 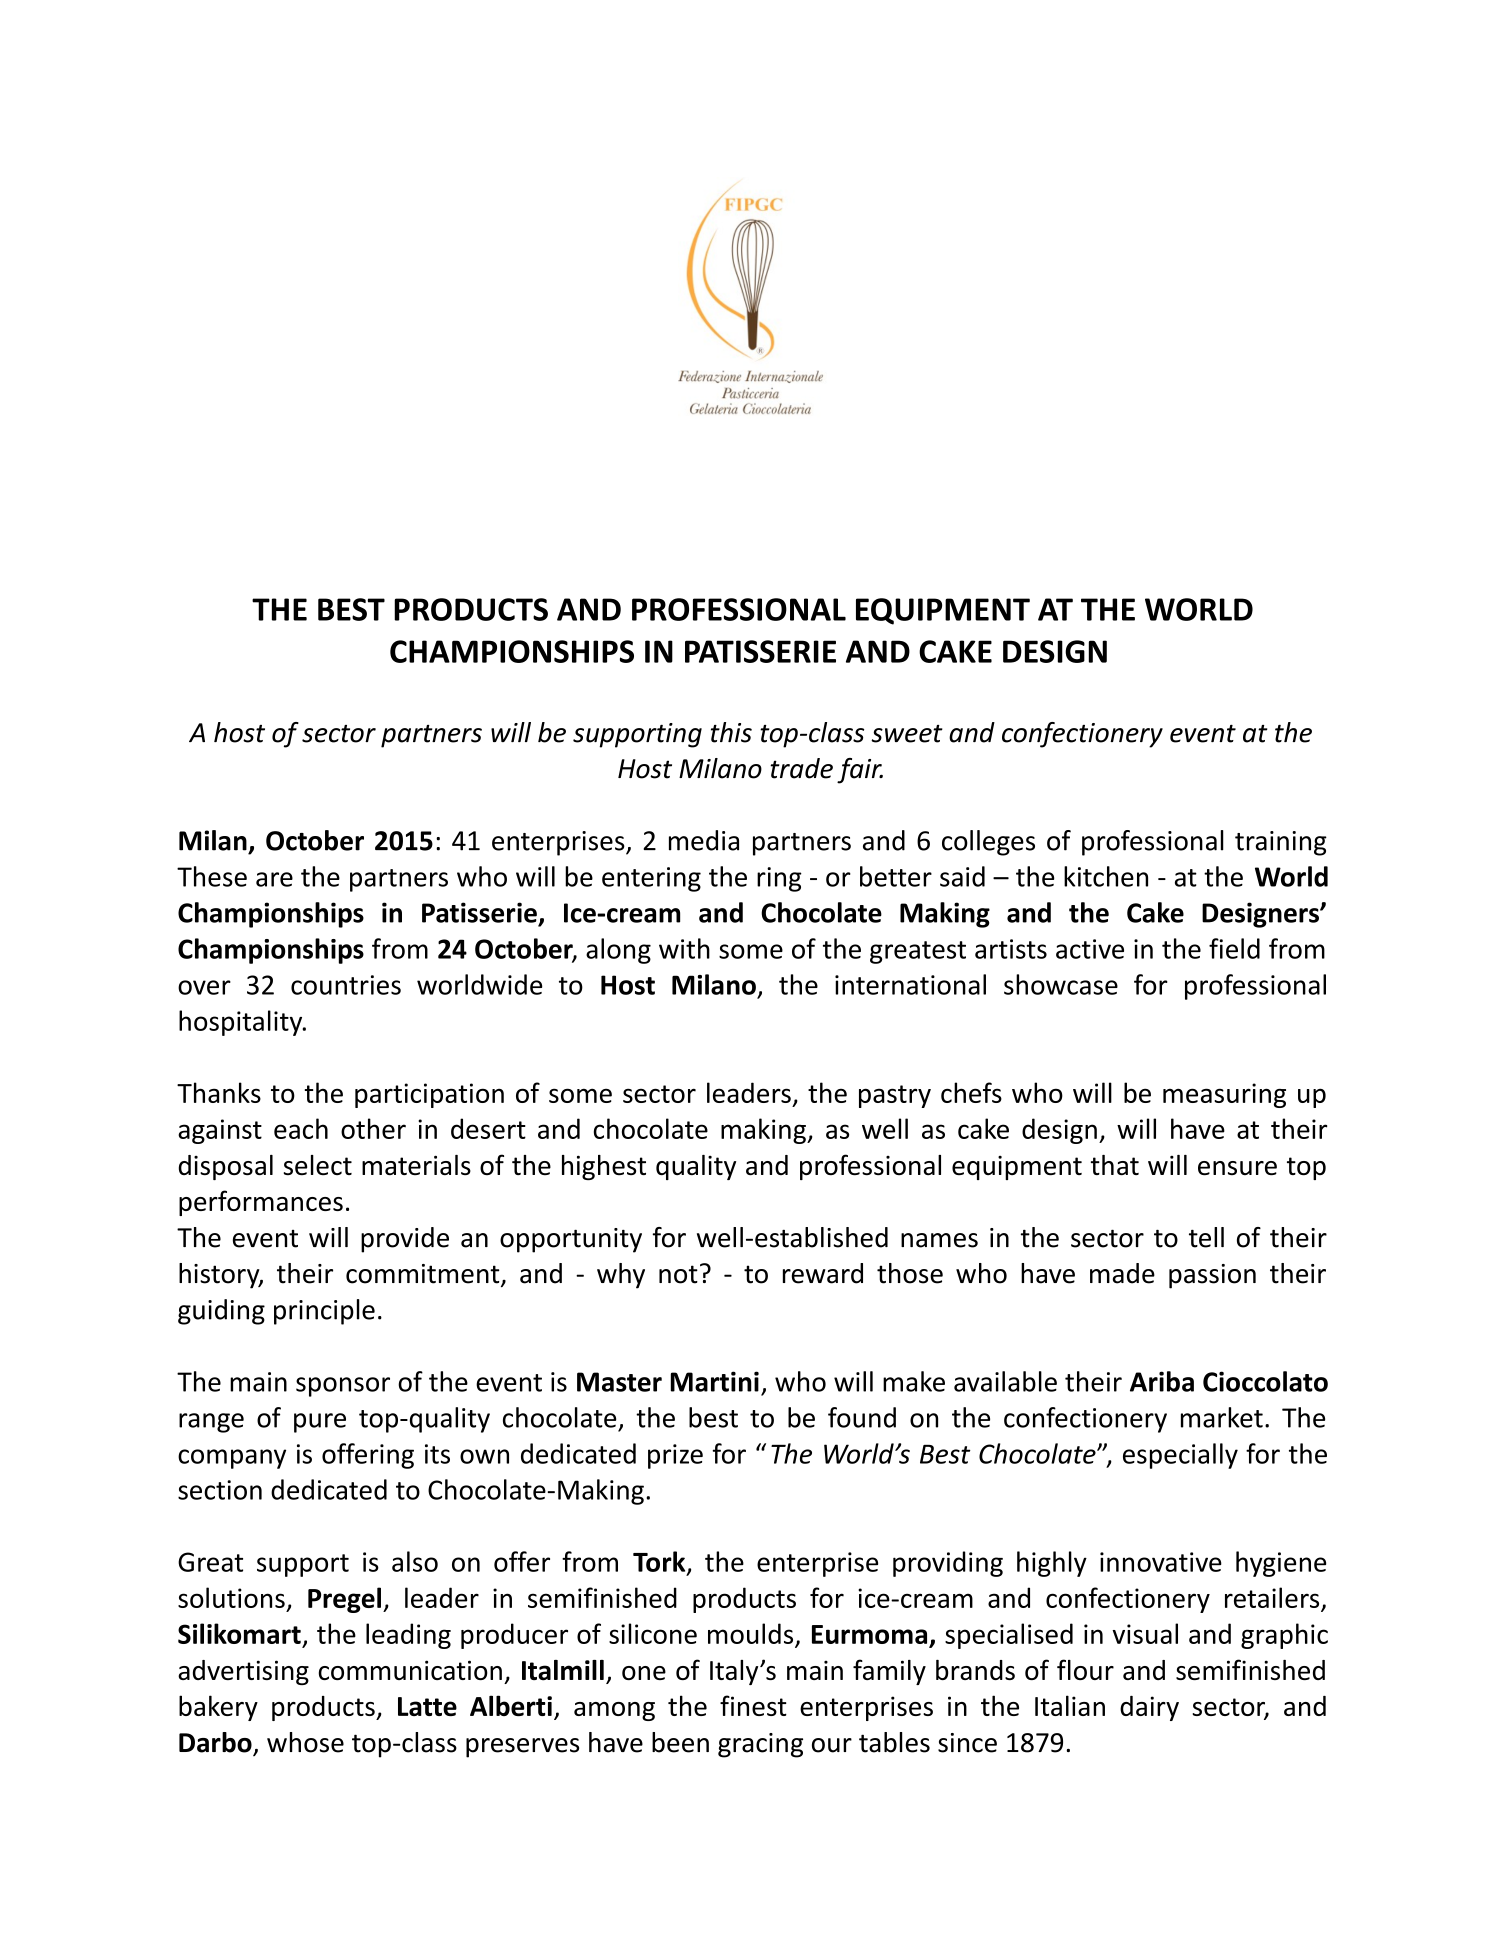 I want to click on that, so click(x=1115, y=1165).
